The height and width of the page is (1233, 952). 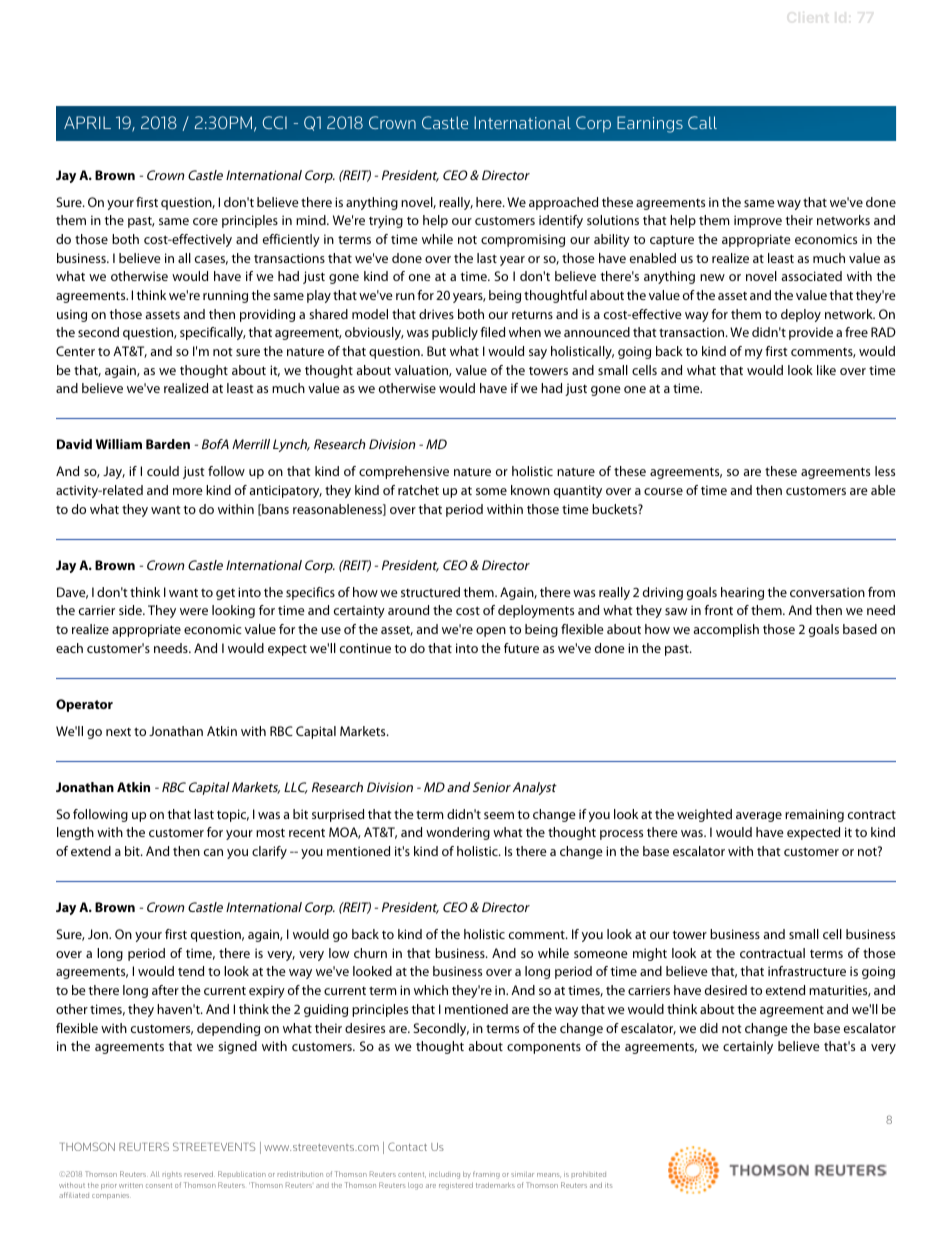 What do you see at coordinates (172, 1175) in the page?
I see `rights` at bounding box center [172, 1175].
